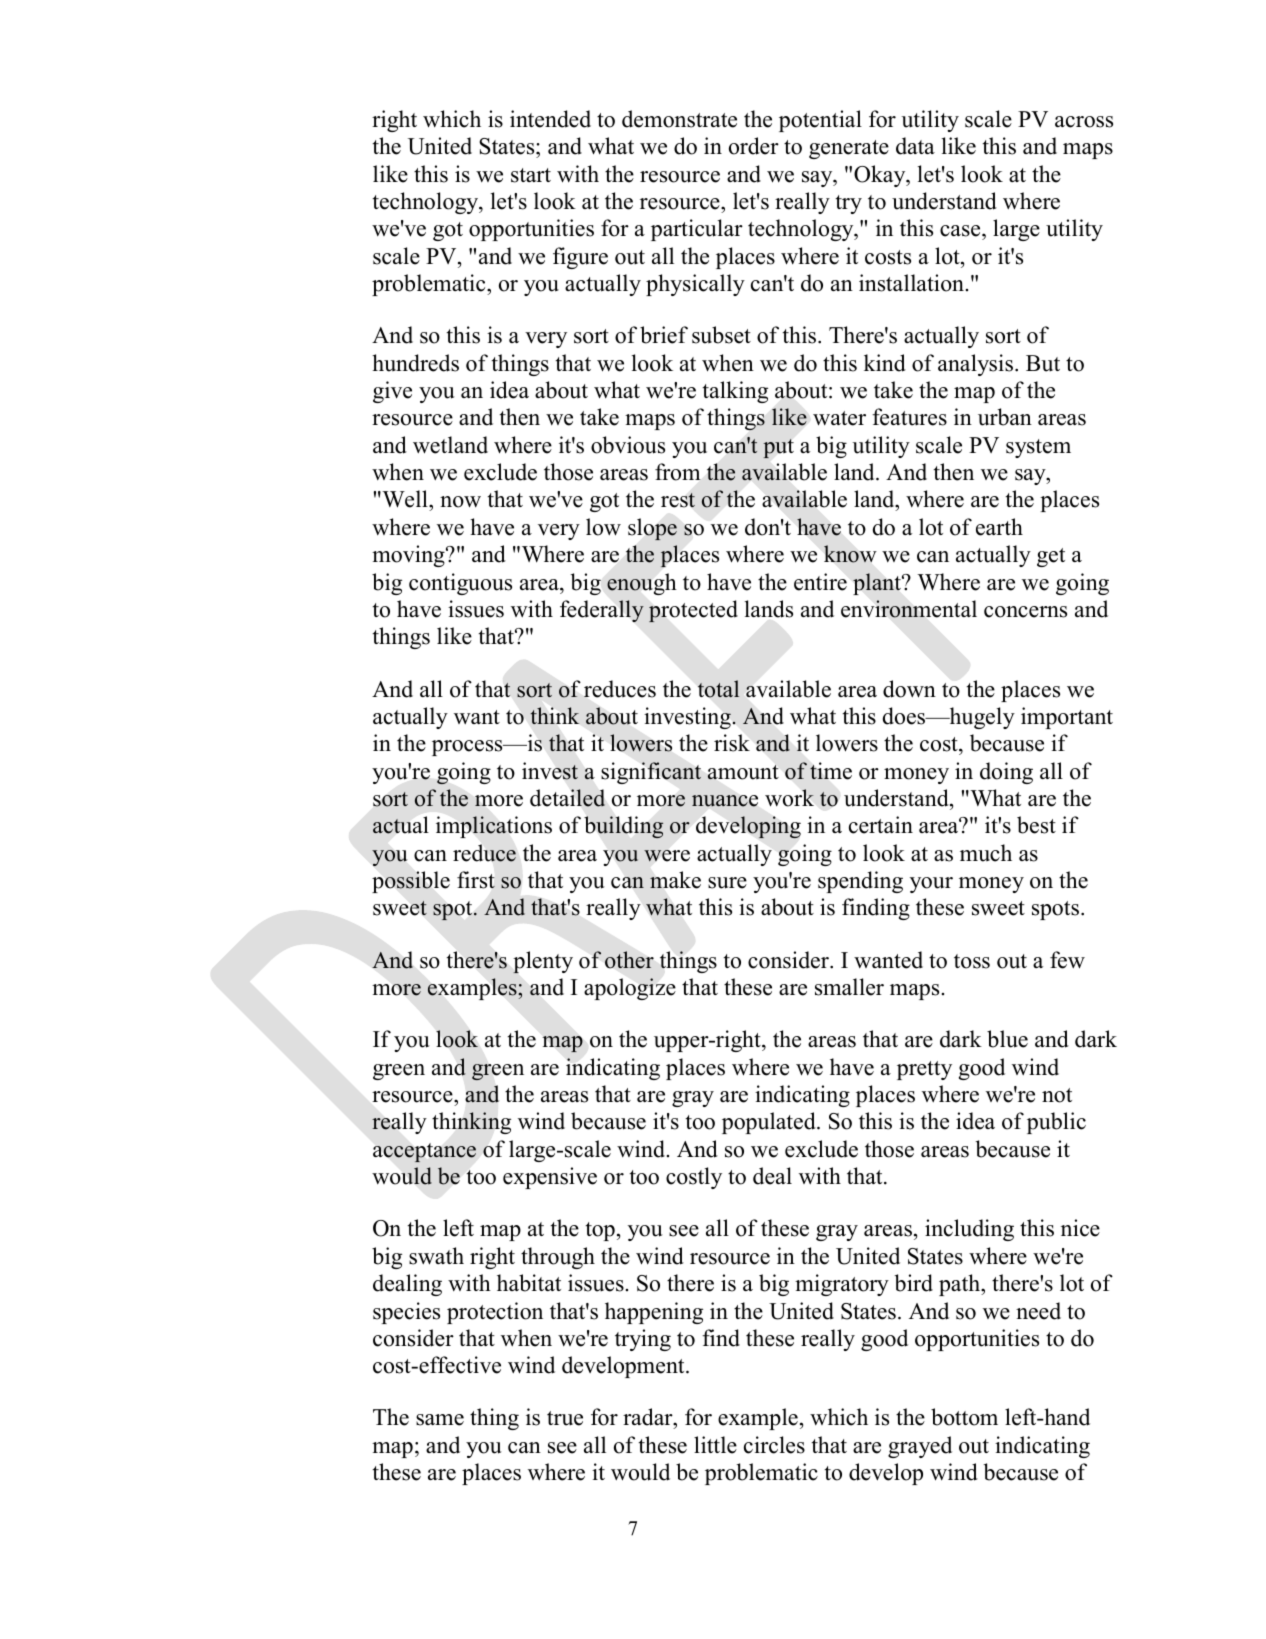 The height and width of the document is (1639, 1266). Describe the element at coordinates (531, 175) in the document. I see `start` at that location.
